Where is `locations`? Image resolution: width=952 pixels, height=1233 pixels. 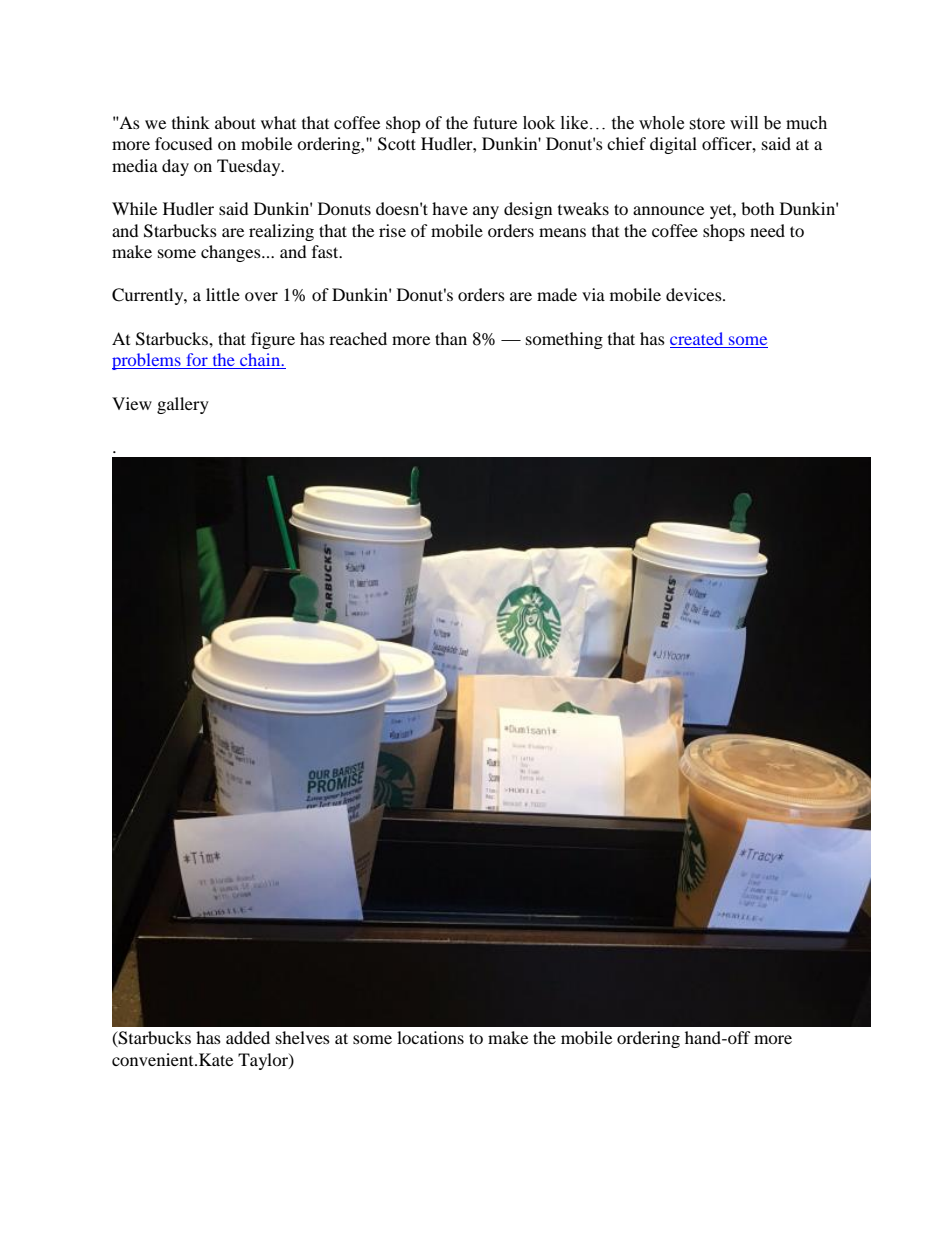 locations is located at coordinates (430, 1037).
